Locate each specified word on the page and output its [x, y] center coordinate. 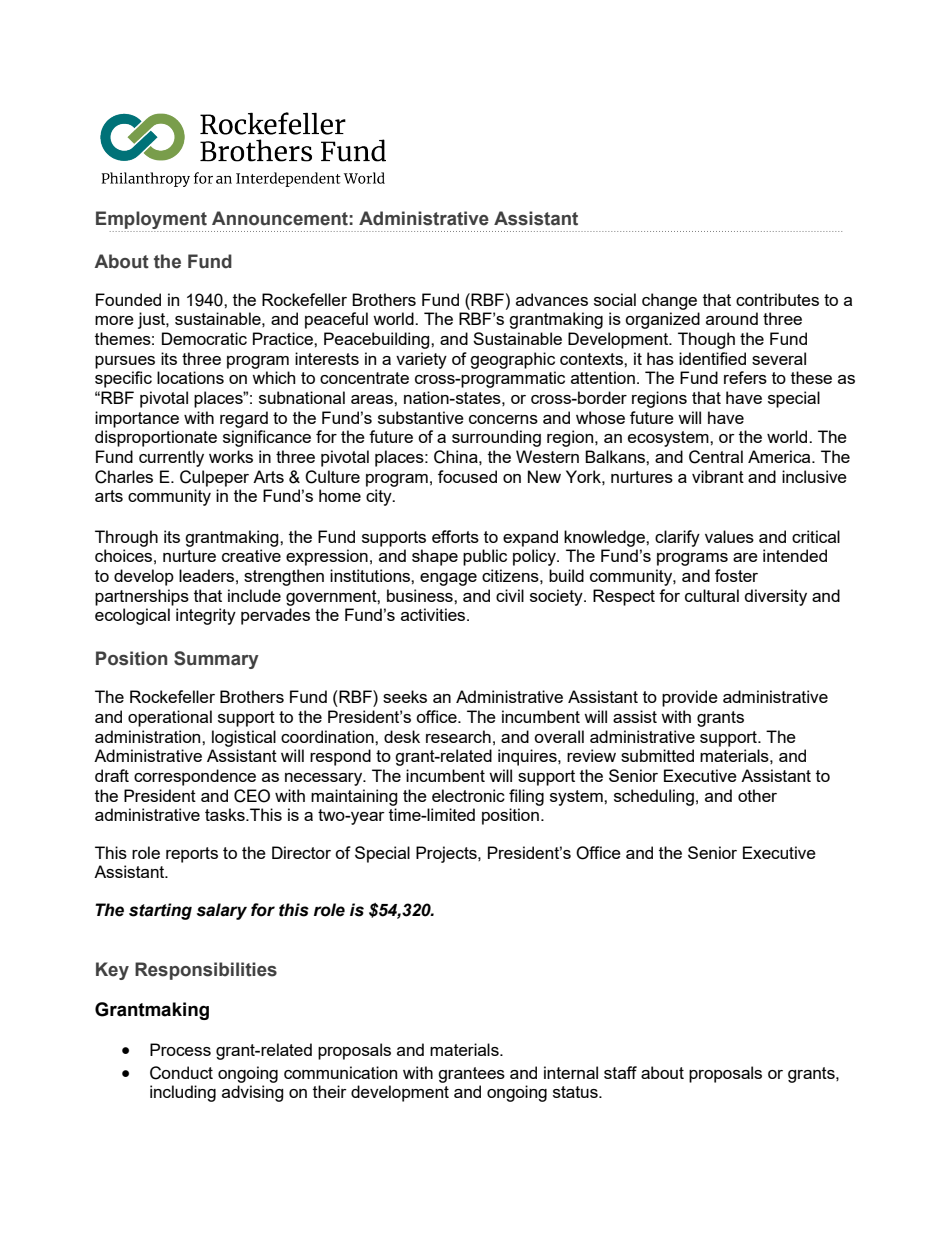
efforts [455, 536]
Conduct [181, 1073]
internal [571, 1072]
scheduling [654, 797]
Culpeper [214, 478]
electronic [468, 795]
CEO [252, 796]
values [729, 536]
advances [552, 299]
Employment [152, 221]
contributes [777, 299]
